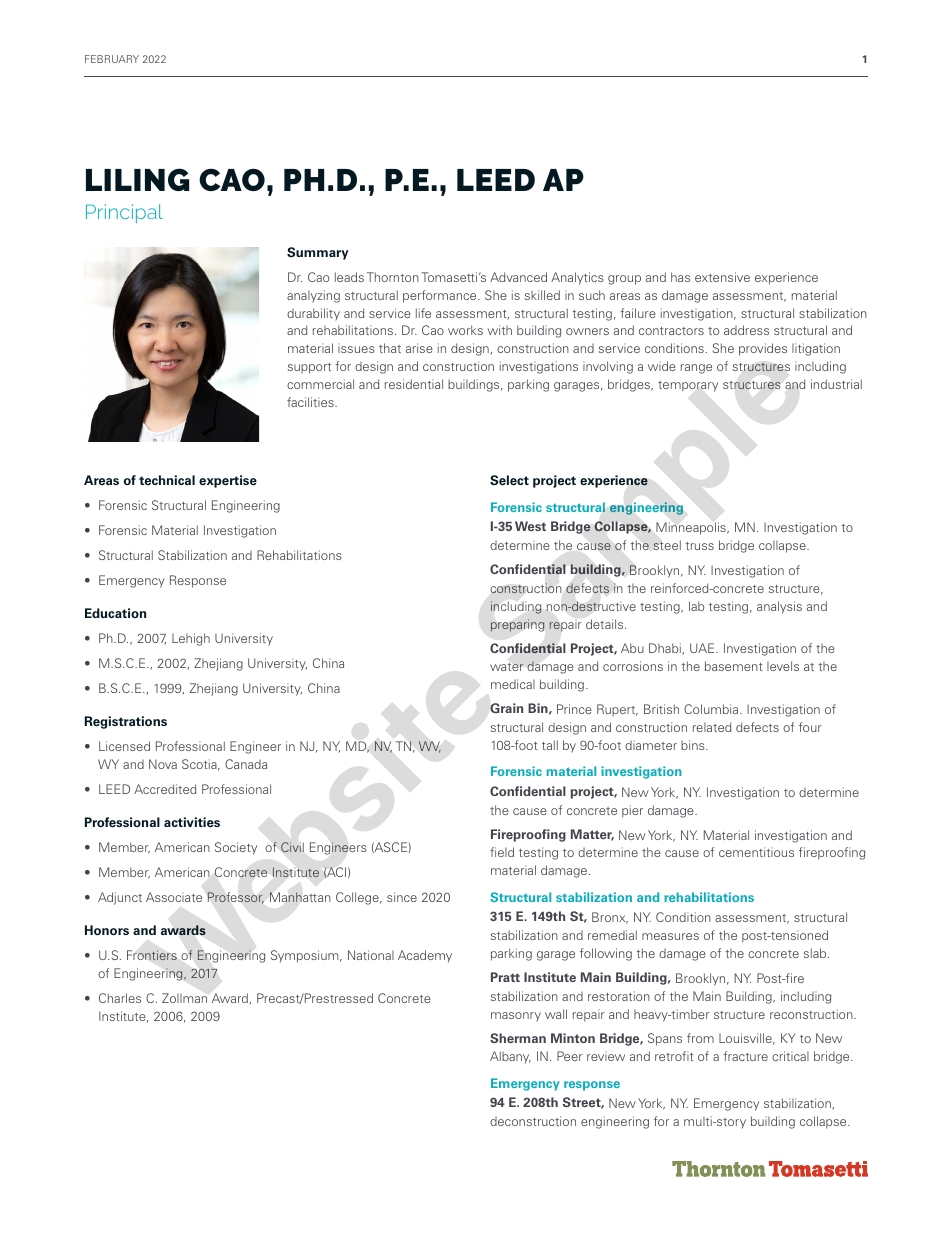 The width and height of the page is (952, 1233). What do you see at coordinates (414, 384) in the page?
I see `residential` at bounding box center [414, 384].
